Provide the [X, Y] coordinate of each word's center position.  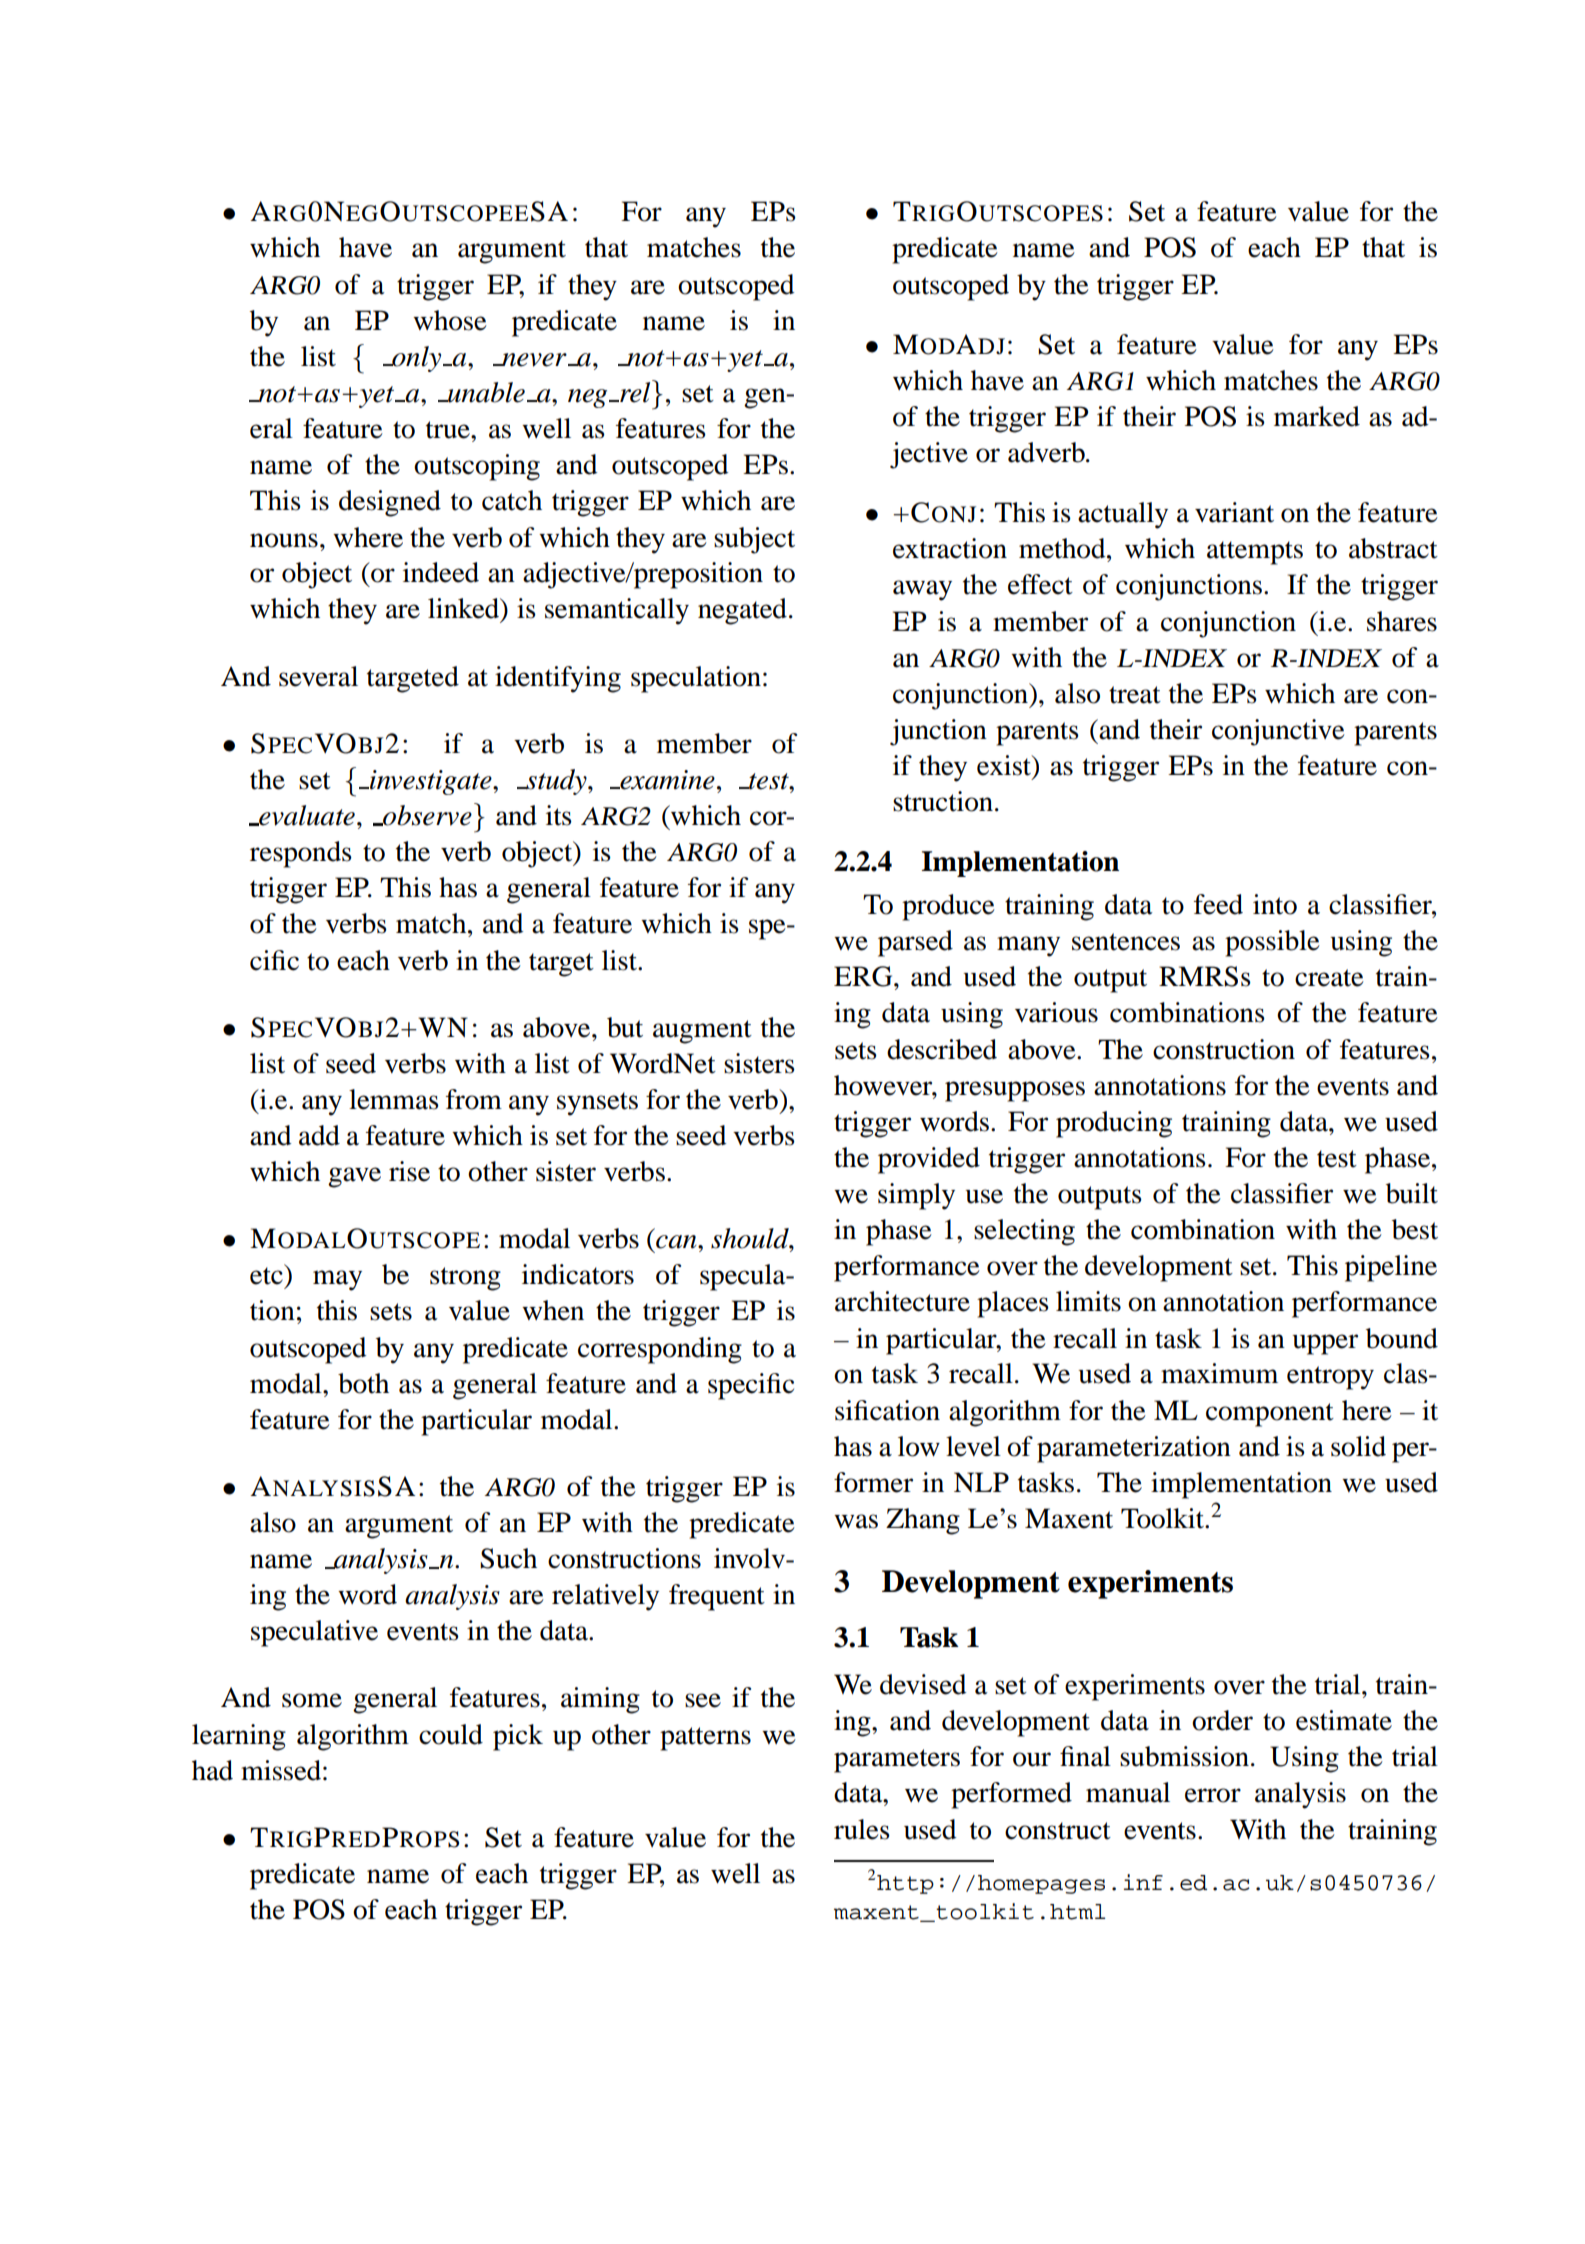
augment [702, 1032]
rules [862, 1829]
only [417, 359]
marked [1317, 416]
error [1213, 1795]
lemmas [394, 1099]
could [451, 1734]
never [534, 360]
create [1329, 978]
